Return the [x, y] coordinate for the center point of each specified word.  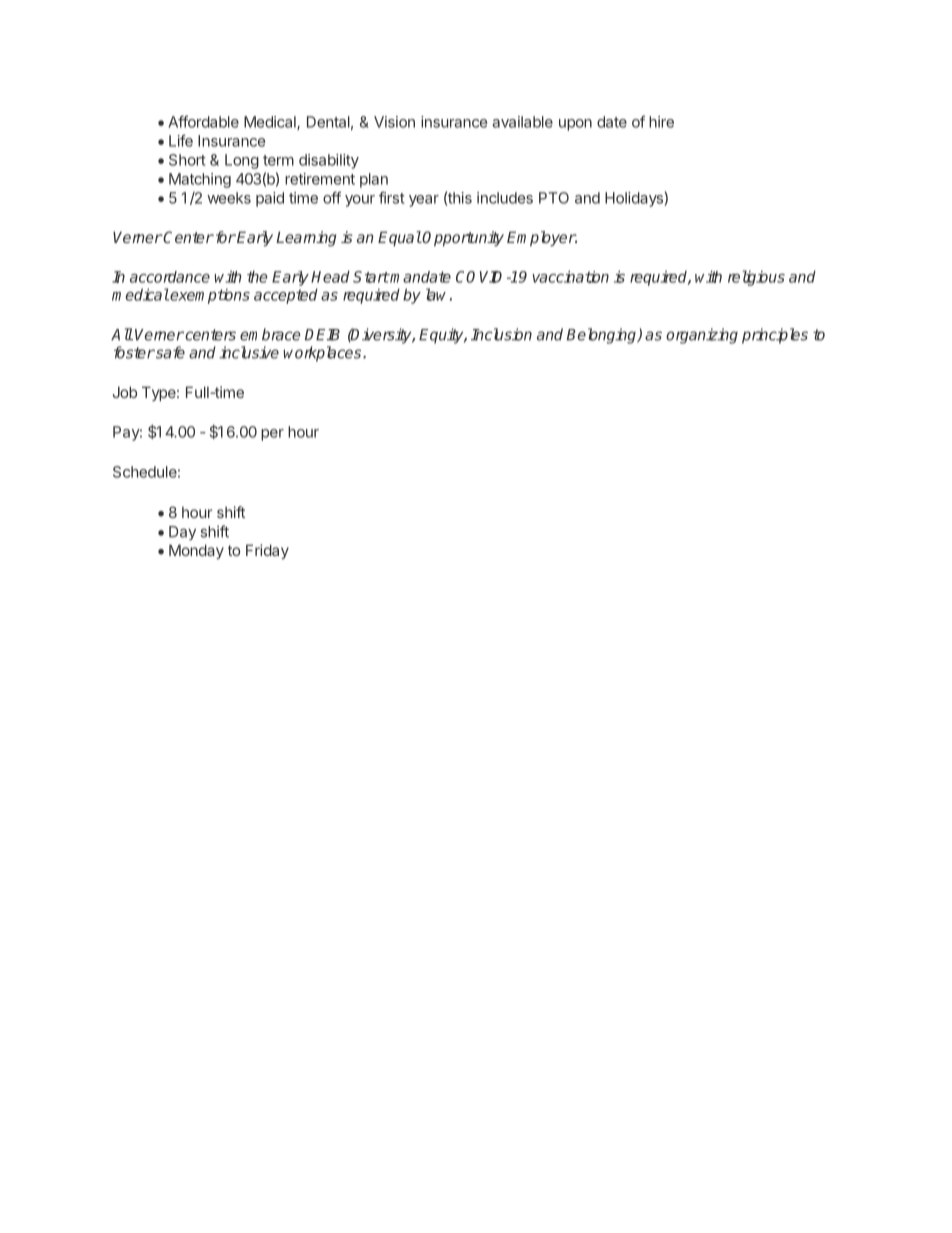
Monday [196, 551]
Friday [267, 551]
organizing [702, 336]
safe [169, 352]
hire [661, 122]
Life [181, 140]
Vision [394, 122]
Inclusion [501, 334]
